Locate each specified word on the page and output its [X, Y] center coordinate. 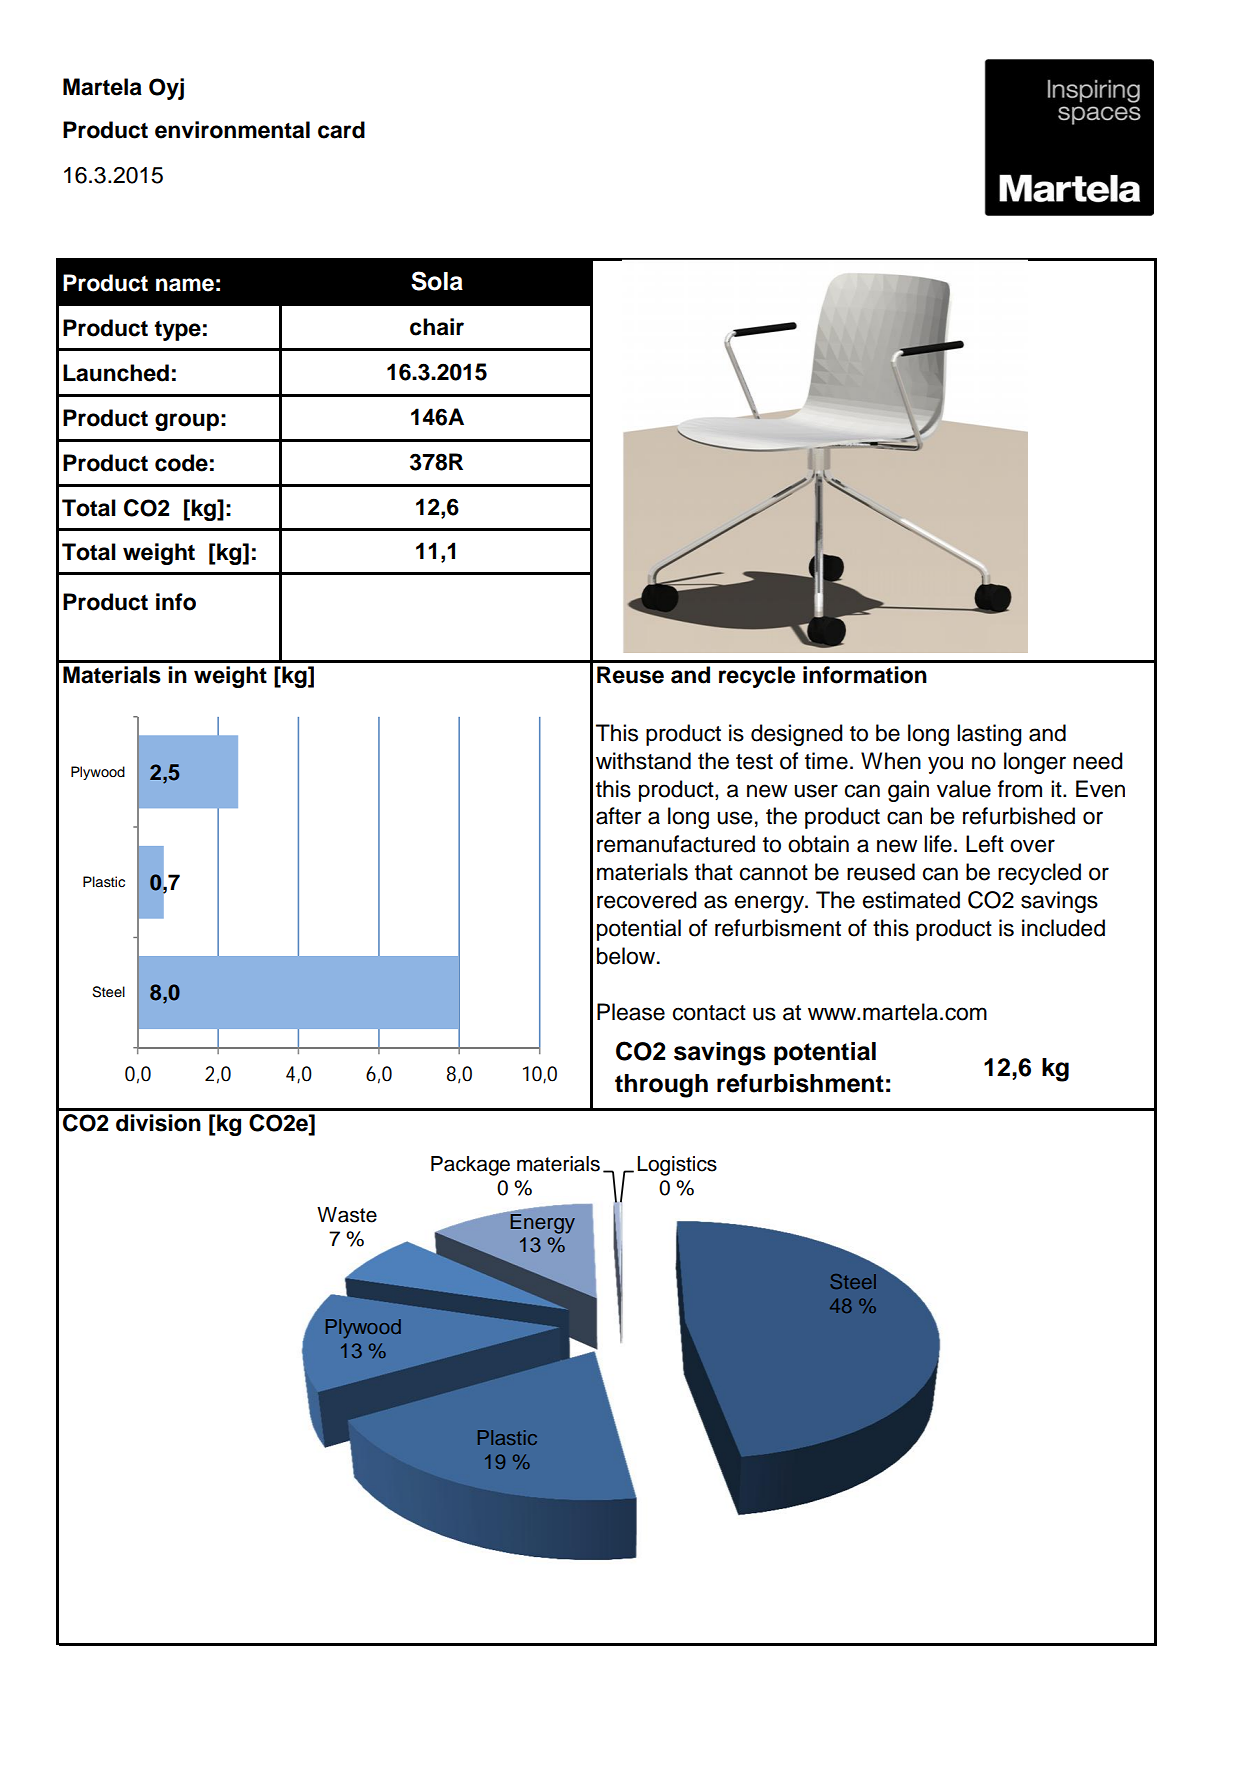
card [341, 130]
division [158, 1123]
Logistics [677, 1166]
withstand [643, 761]
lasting [989, 735]
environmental [232, 130]
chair [437, 327]
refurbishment [800, 1083]
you [945, 765]
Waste [347, 1215]
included [1063, 928]
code [181, 463]
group [187, 422]
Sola [437, 281]
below [627, 956]
